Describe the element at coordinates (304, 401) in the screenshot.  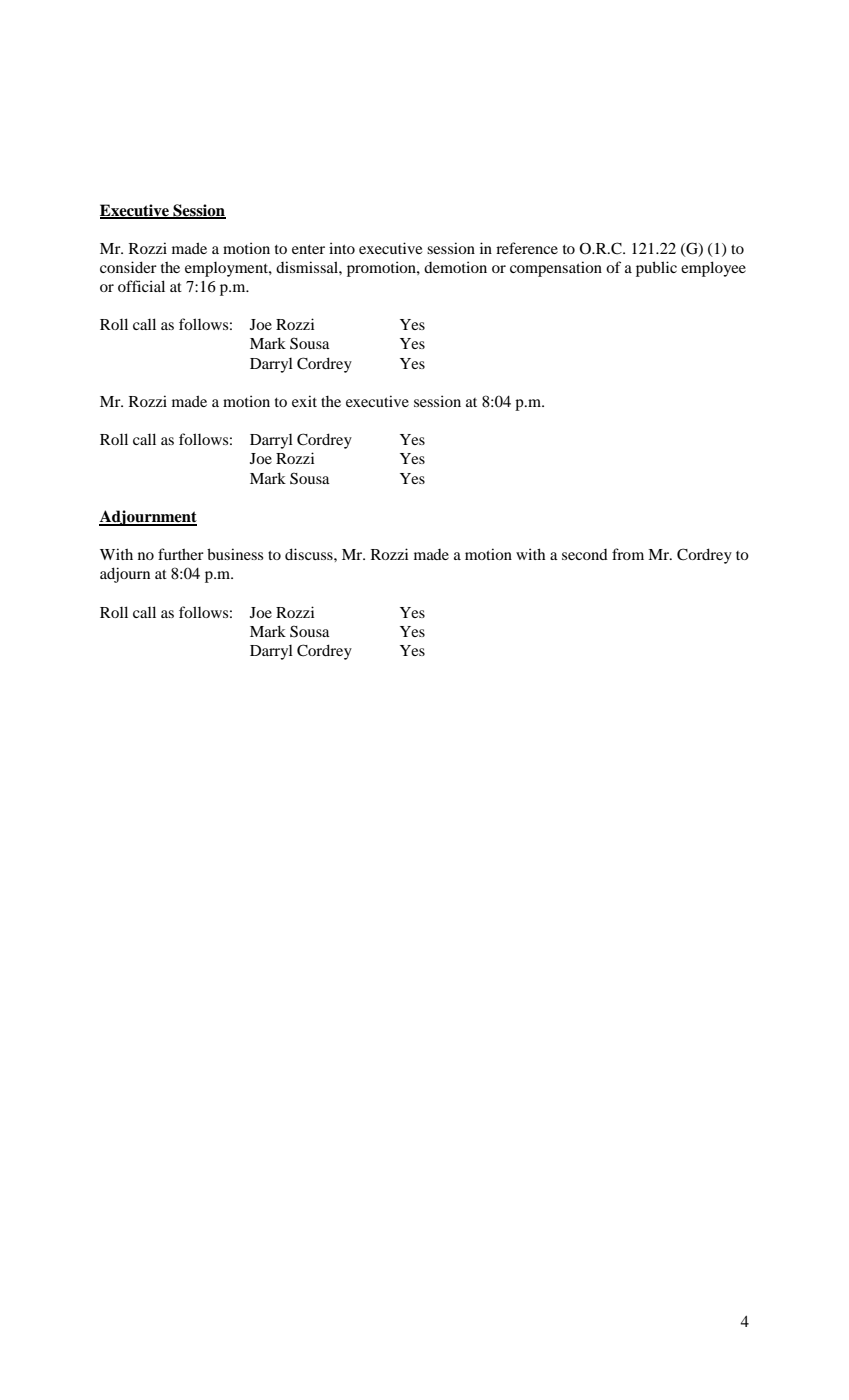
I see `exit` at that location.
